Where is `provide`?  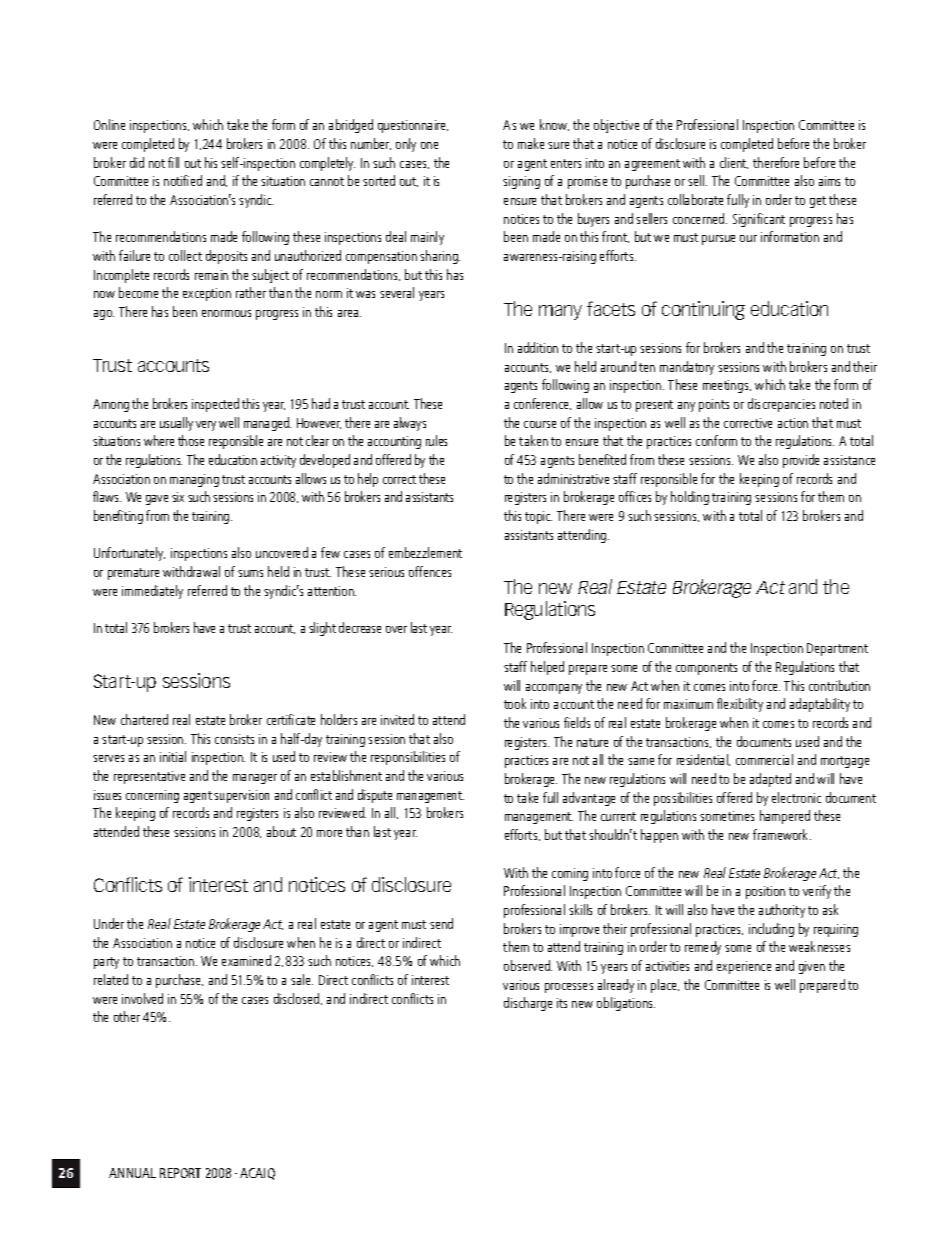
provide is located at coordinates (801, 461).
